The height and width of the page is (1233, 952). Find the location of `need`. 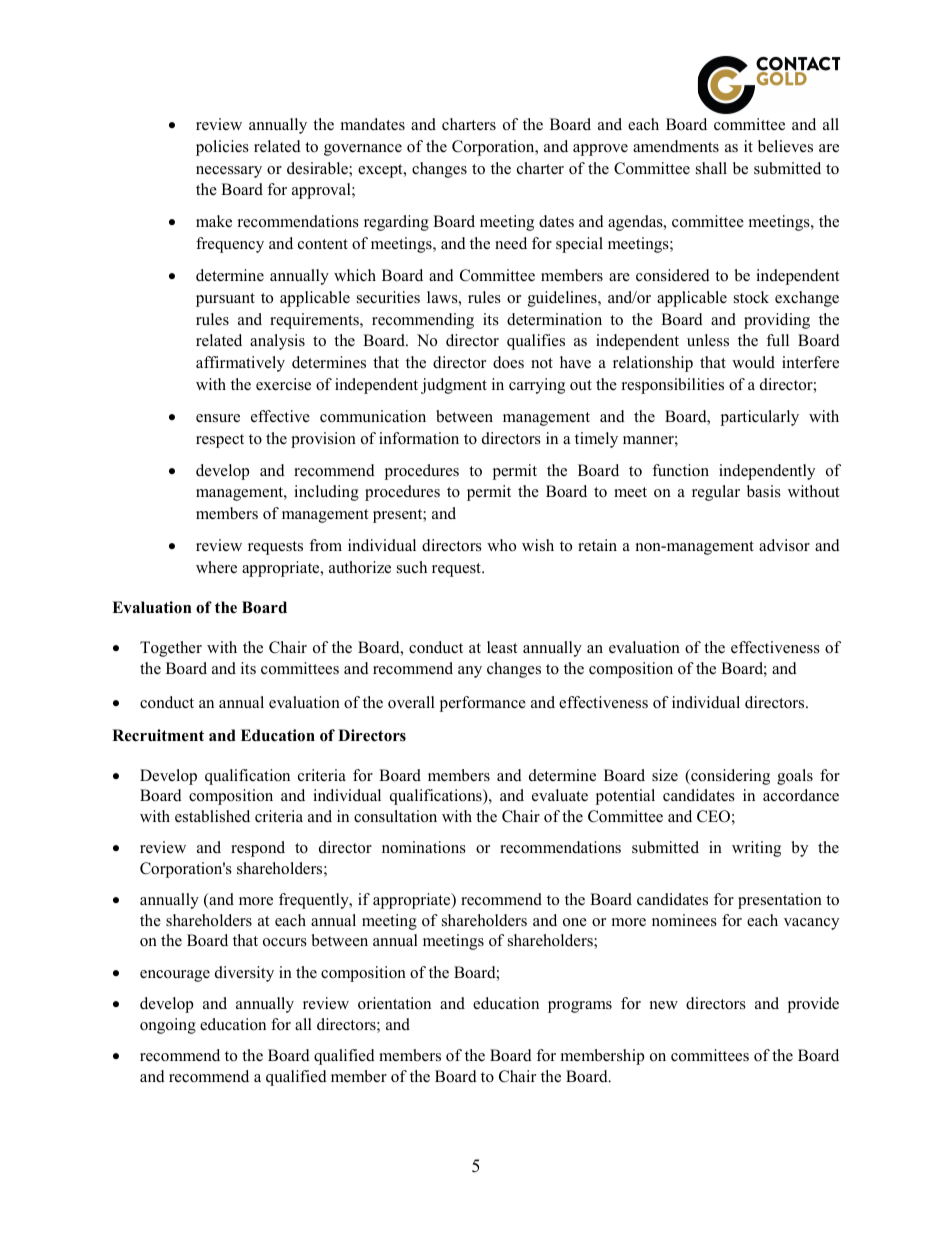

need is located at coordinates (511, 243).
